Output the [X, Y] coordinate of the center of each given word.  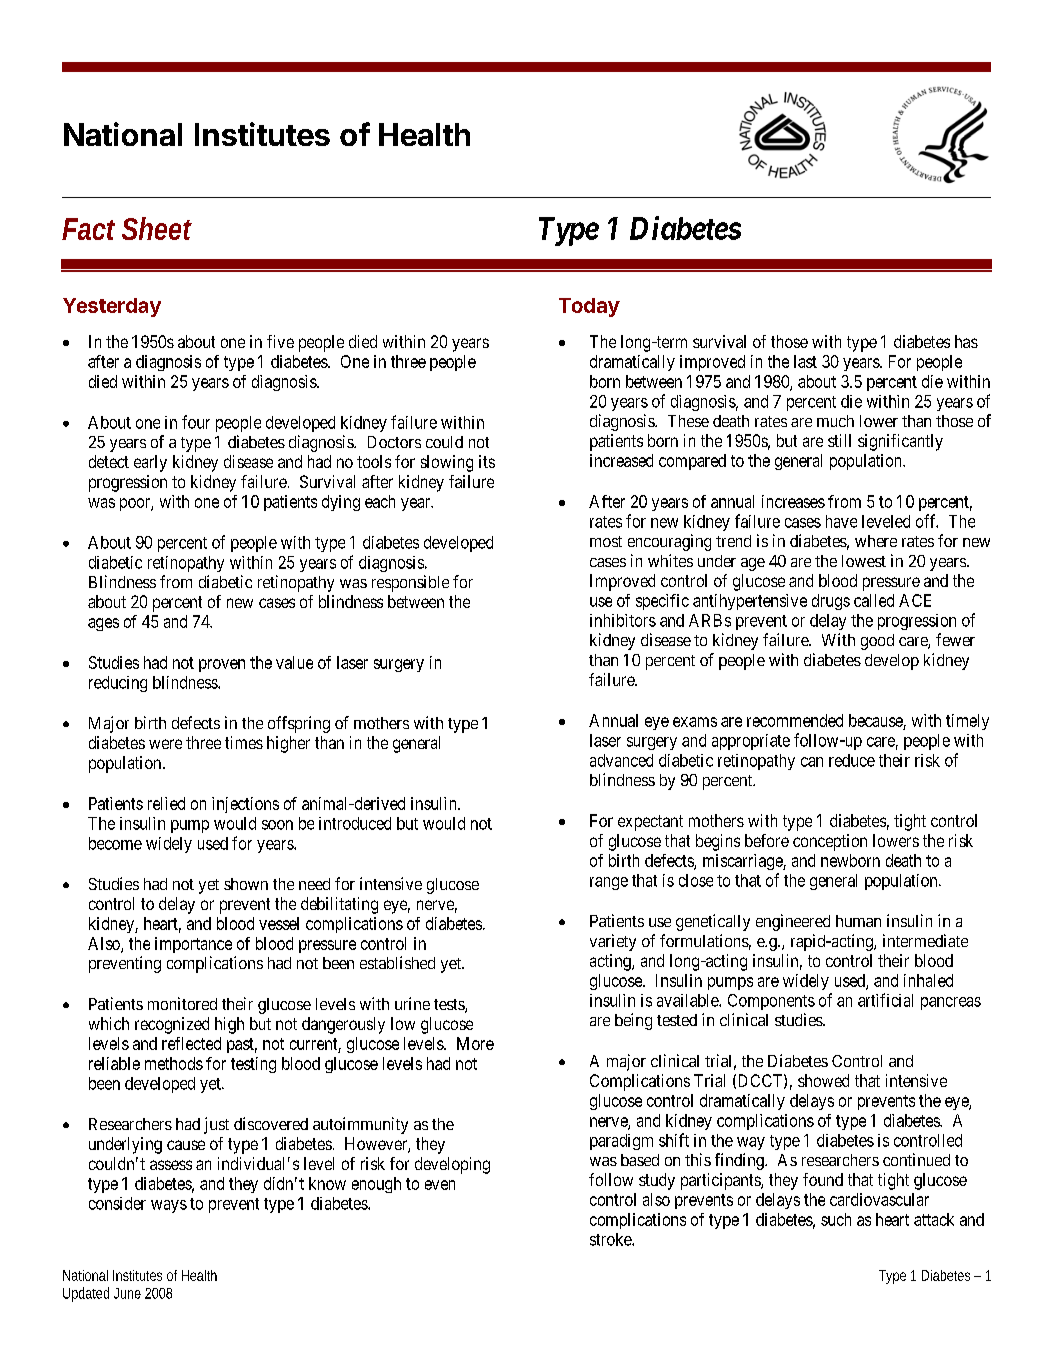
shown [246, 884]
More [475, 1043]
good [877, 642]
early [150, 463]
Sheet [157, 228]
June [127, 1293]
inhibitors [623, 620]
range [609, 883]
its [487, 461]
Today [589, 307]
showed [823, 1080]
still [839, 440]
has [966, 341]
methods [174, 1063]
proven [222, 665]
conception [830, 842]
